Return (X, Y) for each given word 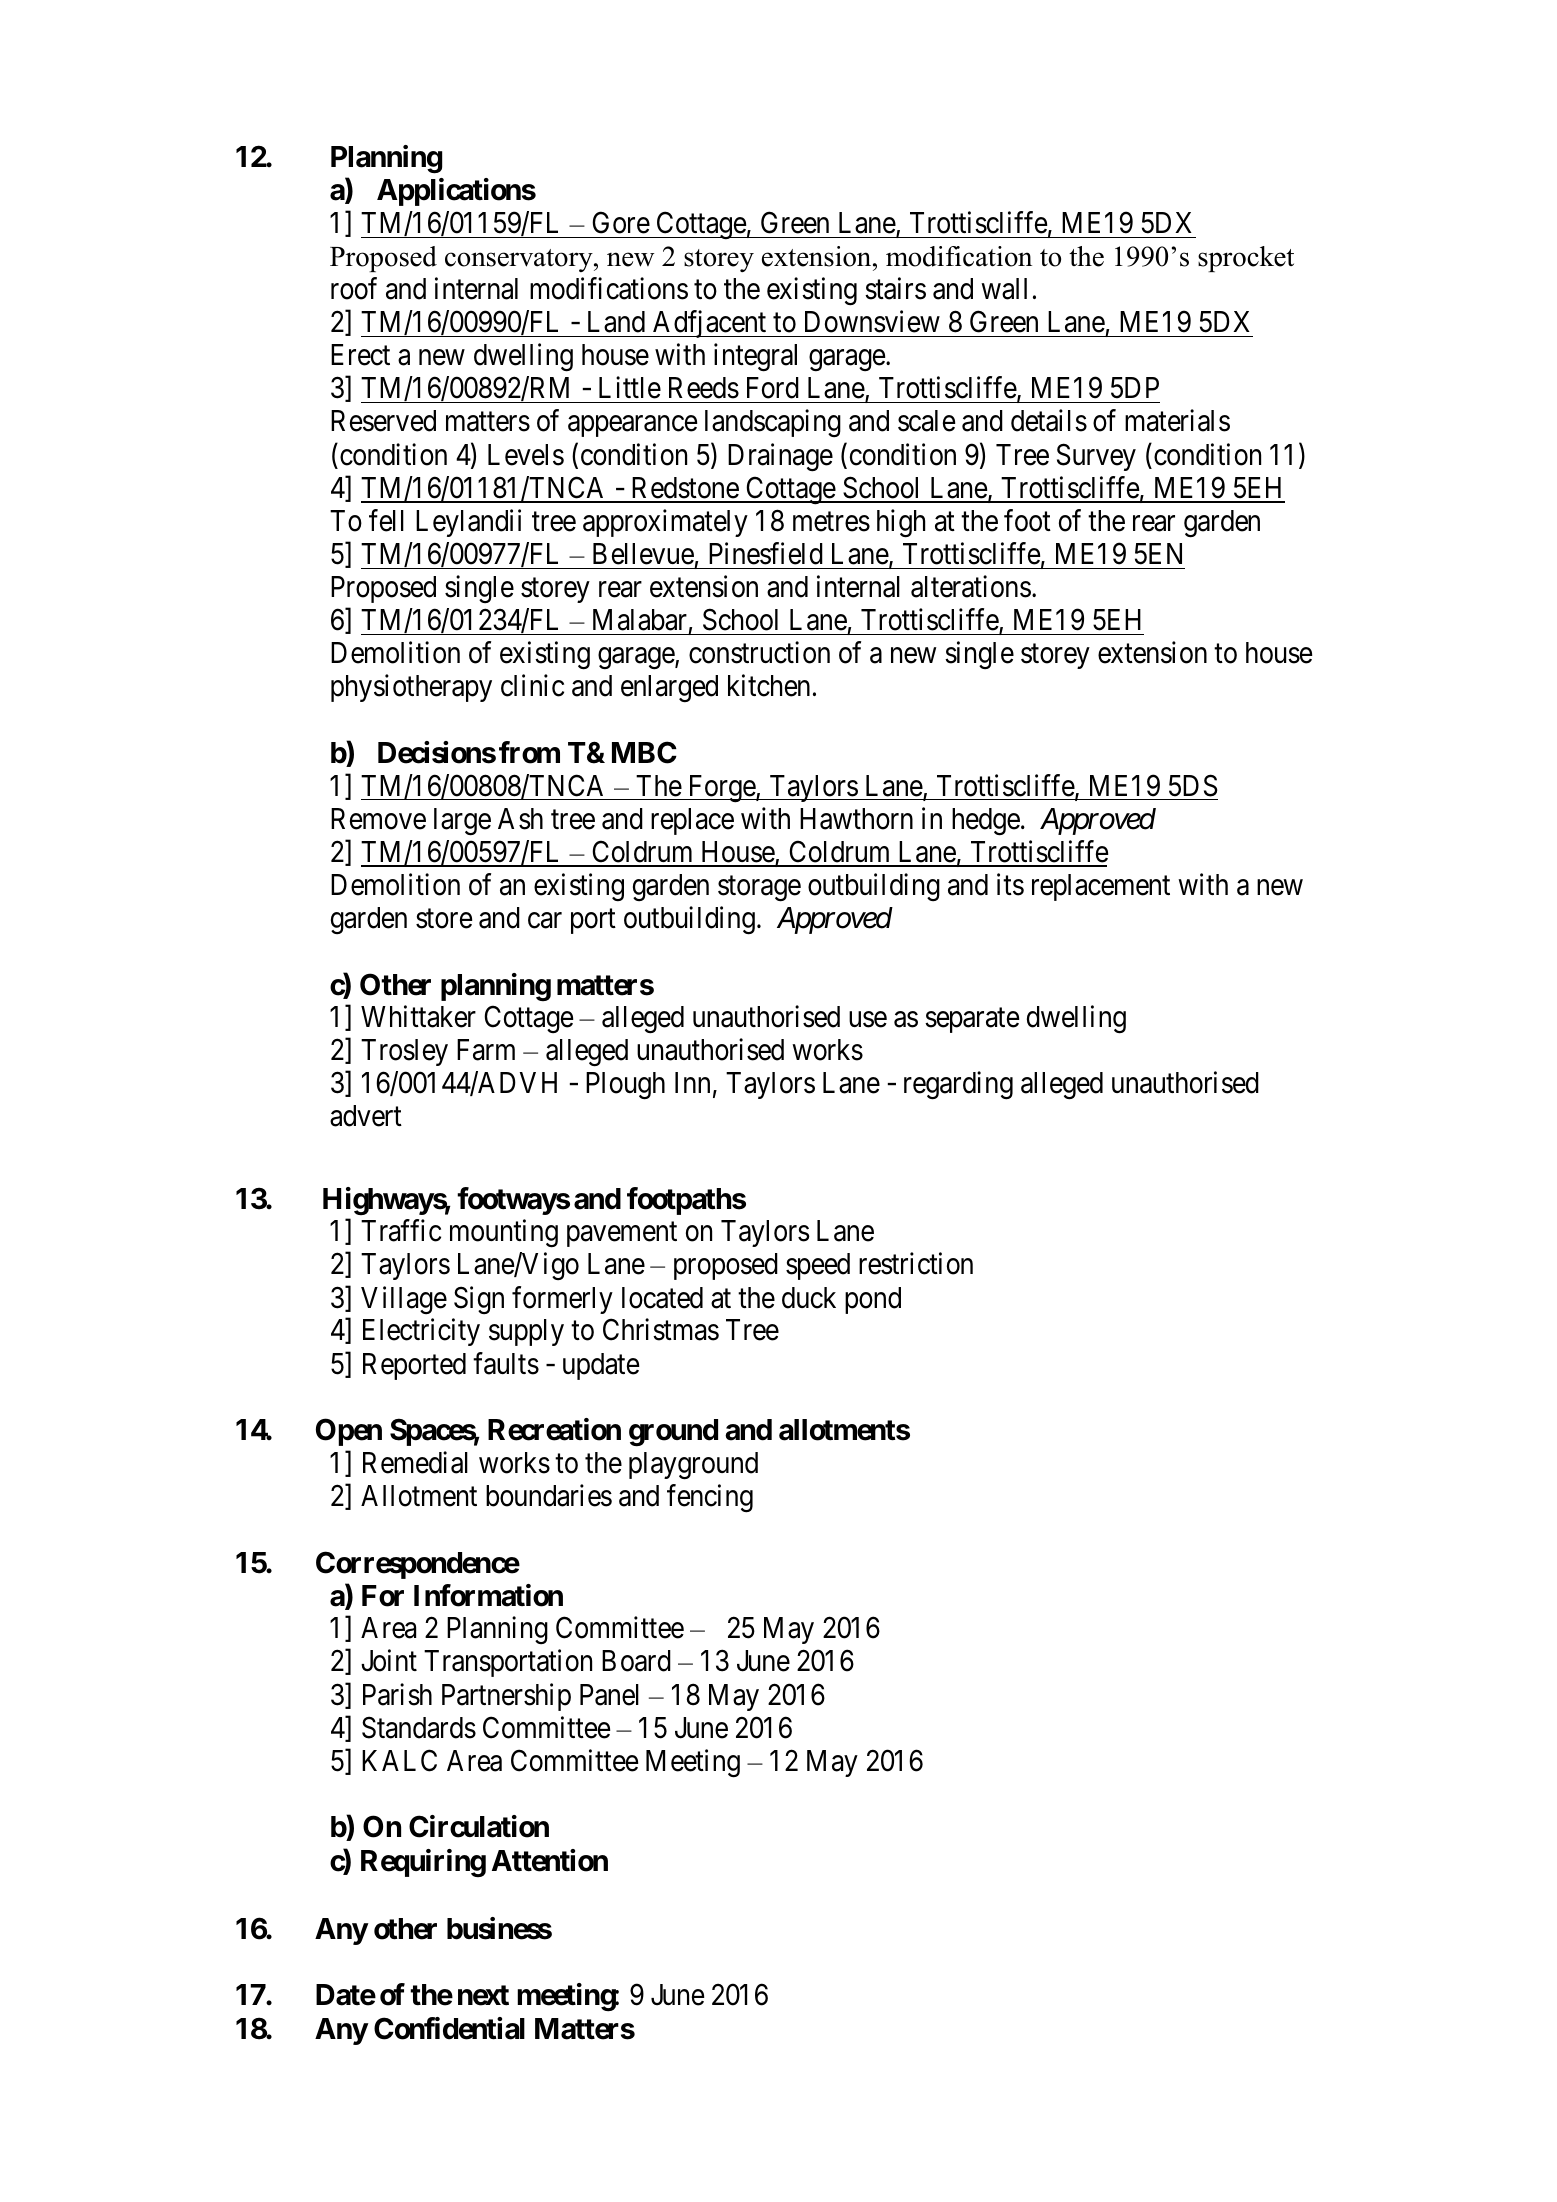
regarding (958, 1085)
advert (366, 1116)
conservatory (520, 260)
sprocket (1246, 259)
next (483, 1995)
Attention (550, 1860)
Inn (692, 1082)
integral (755, 358)
